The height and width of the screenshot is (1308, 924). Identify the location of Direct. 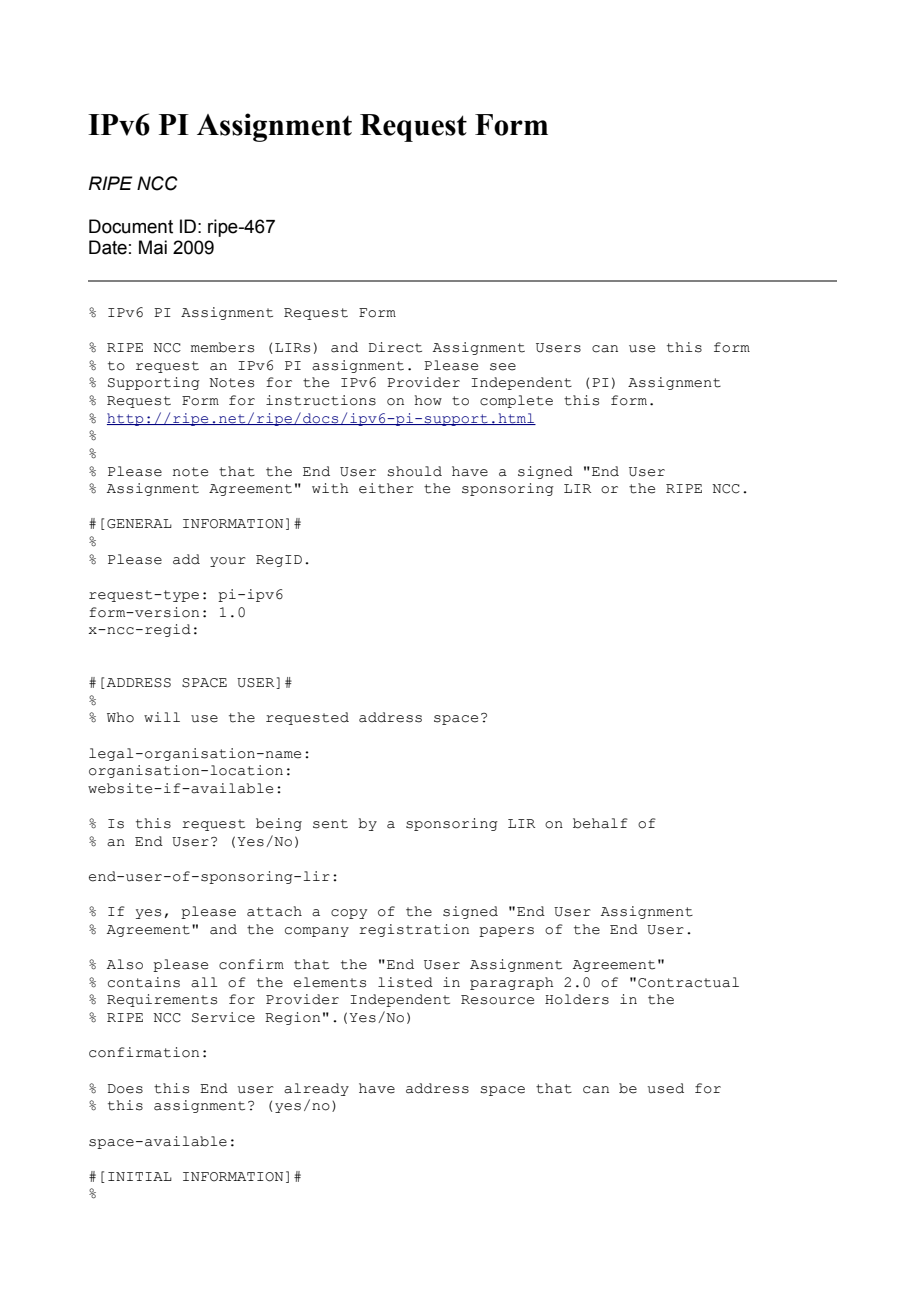
(395, 347).
